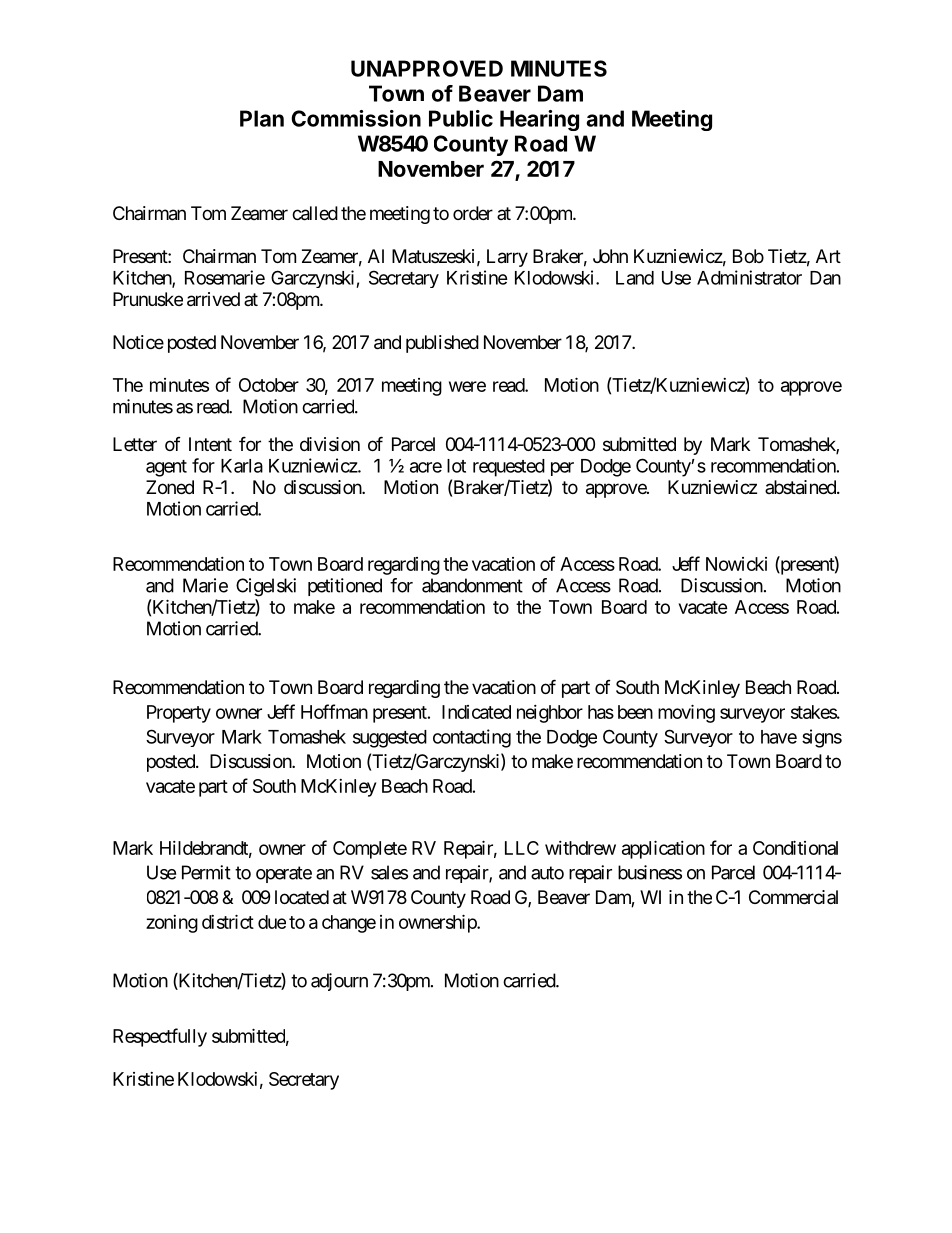 Image resolution: width=952 pixels, height=1233 pixels. Describe the element at coordinates (825, 278) in the screenshot. I see `Dan` at that location.
